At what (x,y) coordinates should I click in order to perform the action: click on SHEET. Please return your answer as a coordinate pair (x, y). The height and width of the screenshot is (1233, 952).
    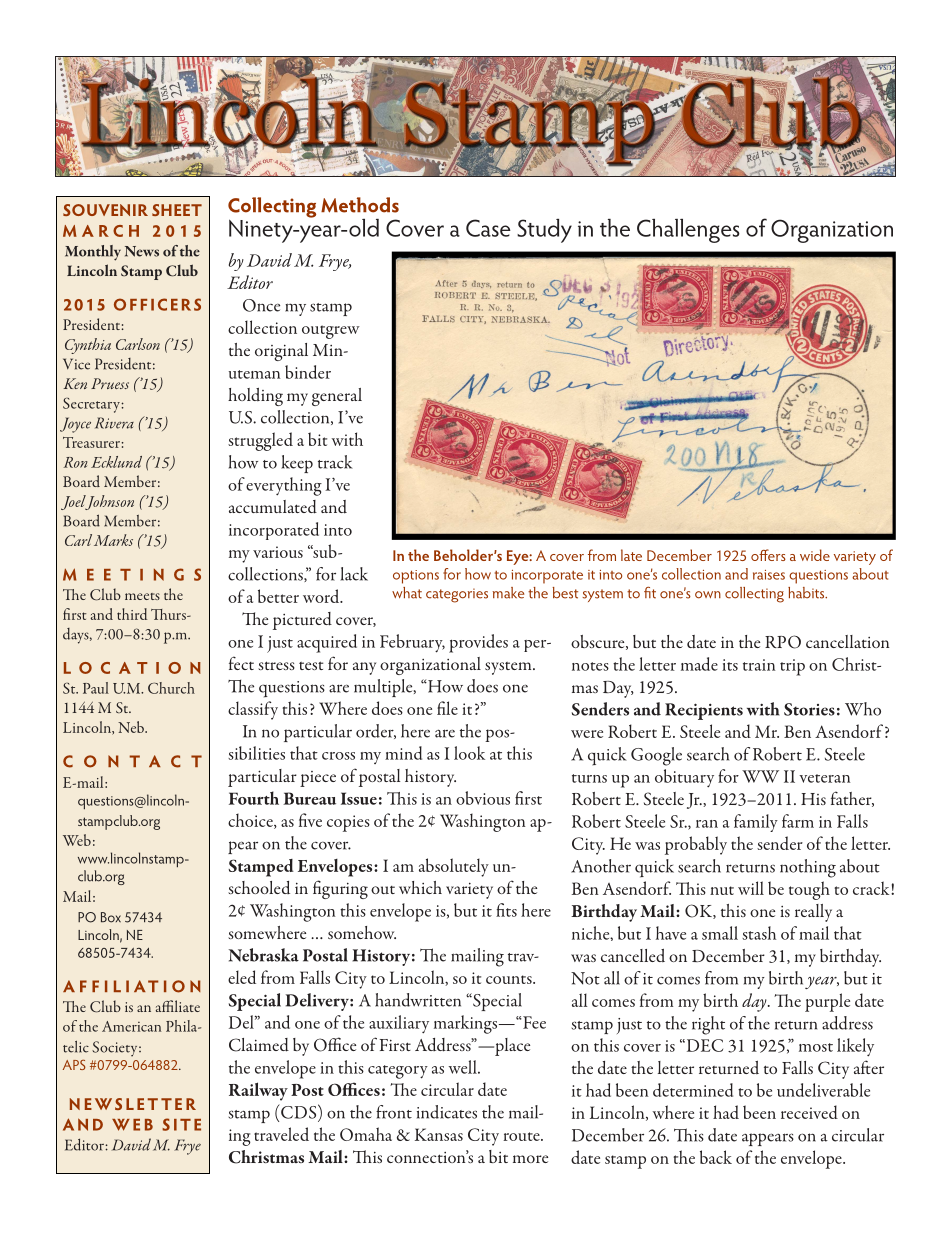
    Looking at the image, I should click on (177, 210).
